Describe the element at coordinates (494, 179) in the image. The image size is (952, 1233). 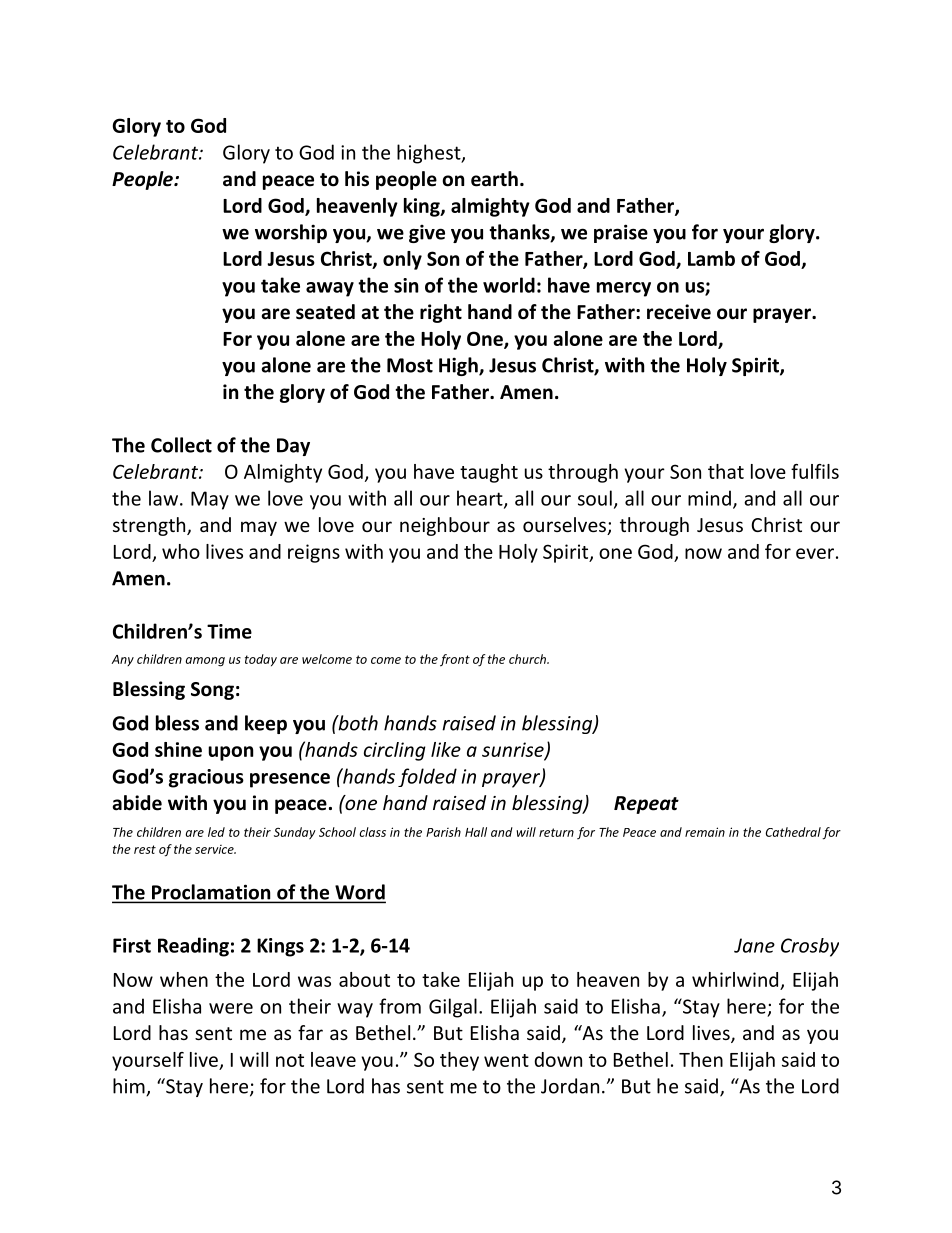
I see `earth` at that location.
